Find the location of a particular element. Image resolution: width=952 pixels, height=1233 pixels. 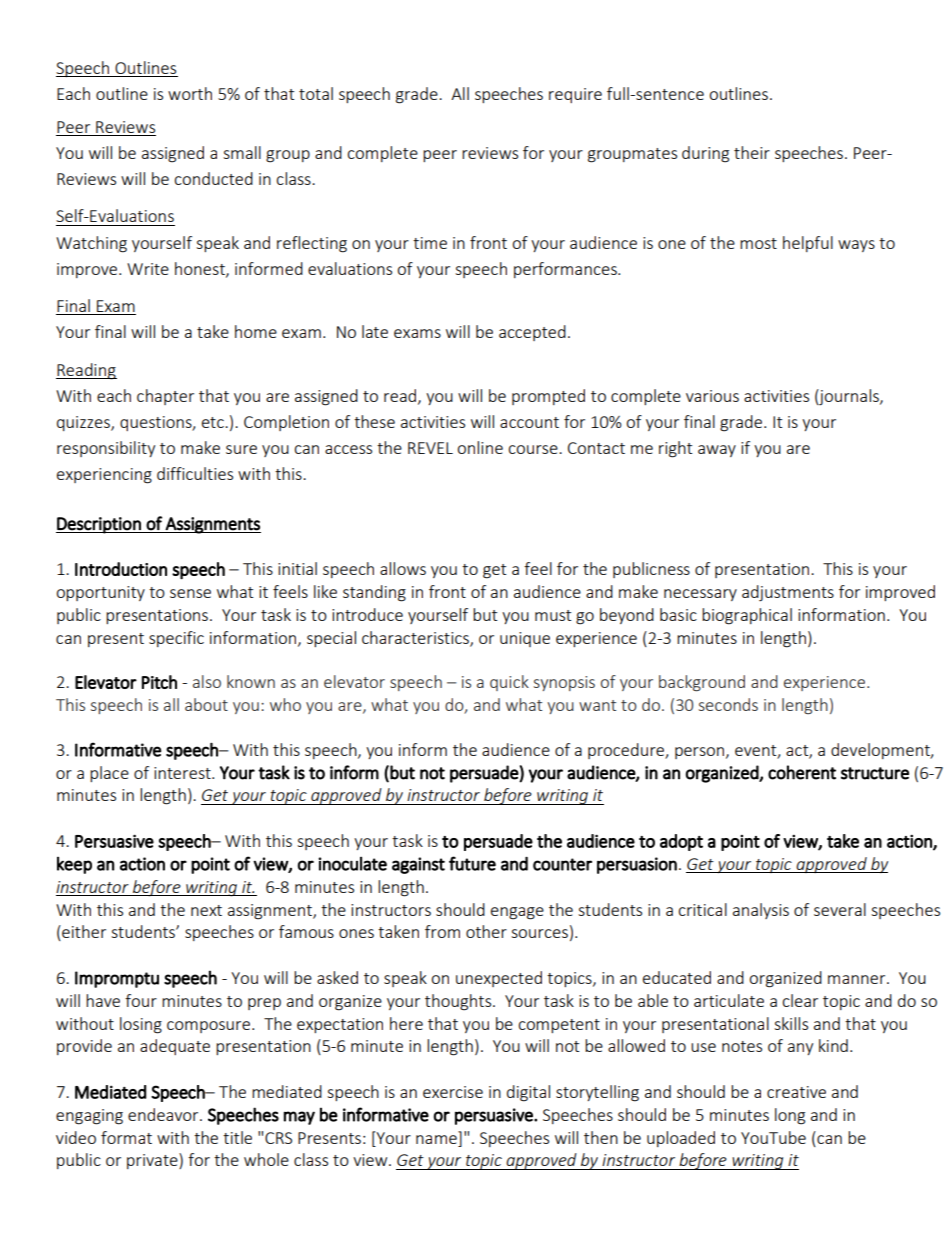

their is located at coordinates (752, 152).
